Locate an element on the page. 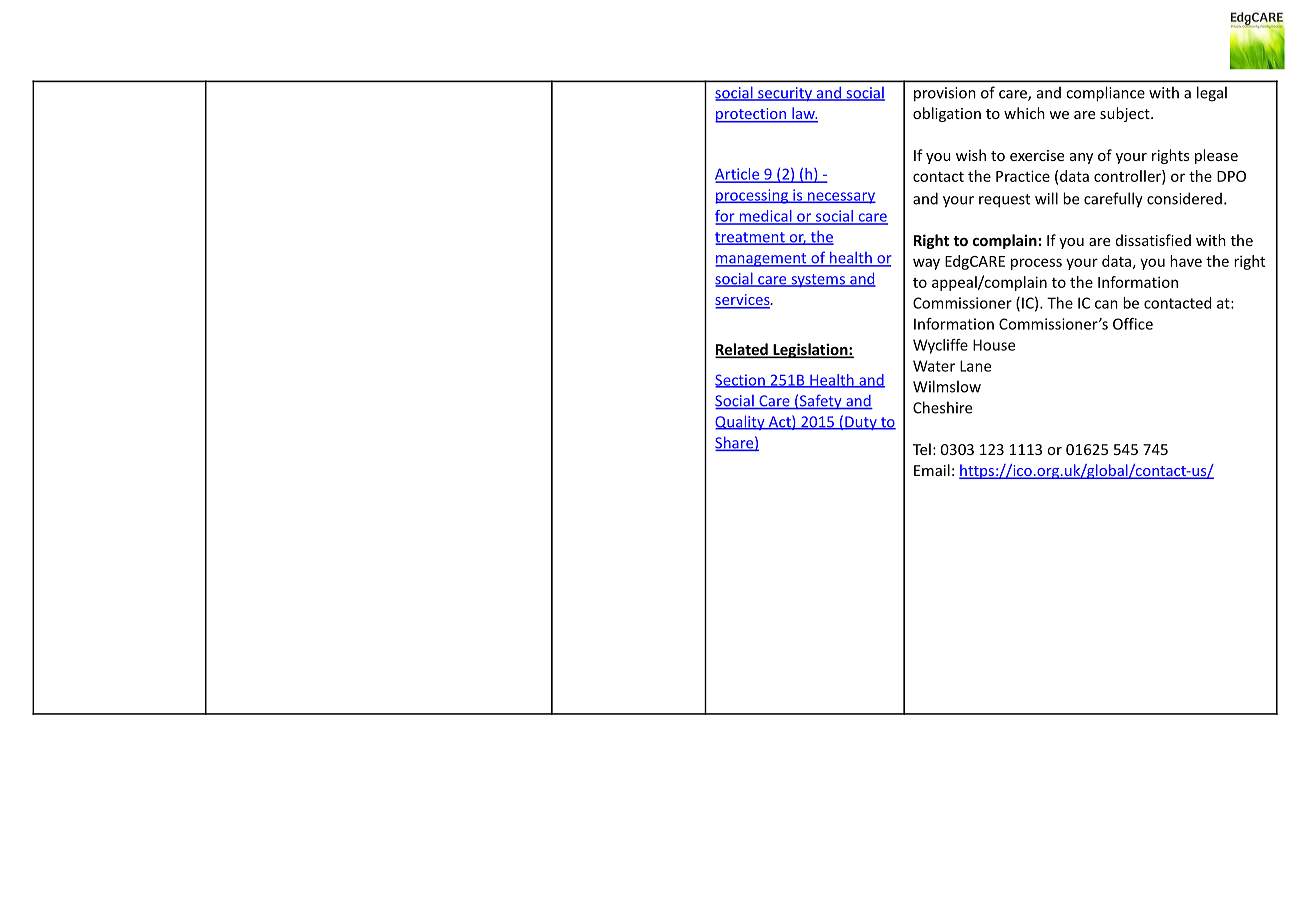 This image has width=1307, height=924. Article is located at coordinates (738, 175).
